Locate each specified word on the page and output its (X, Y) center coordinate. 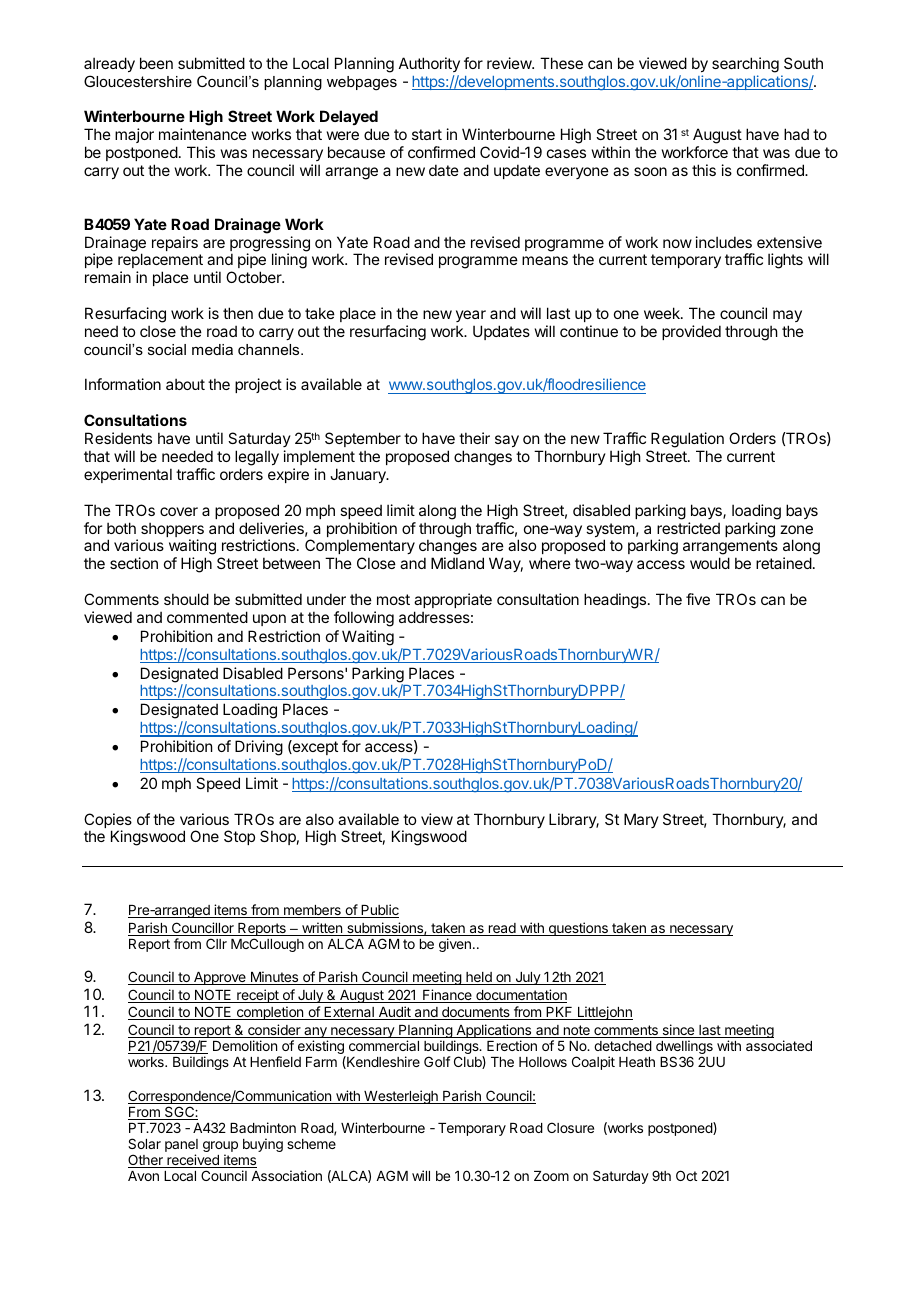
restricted (688, 528)
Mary (641, 820)
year (471, 316)
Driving (259, 749)
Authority (429, 64)
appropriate (453, 600)
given (455, 945)
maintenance (203, 134)
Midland (457, 563)
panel (181, 1147)
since (678, 1031)
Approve (220, 978)
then (238, 313)
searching (745, 65)
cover (179, 511)
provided (691, 332)
